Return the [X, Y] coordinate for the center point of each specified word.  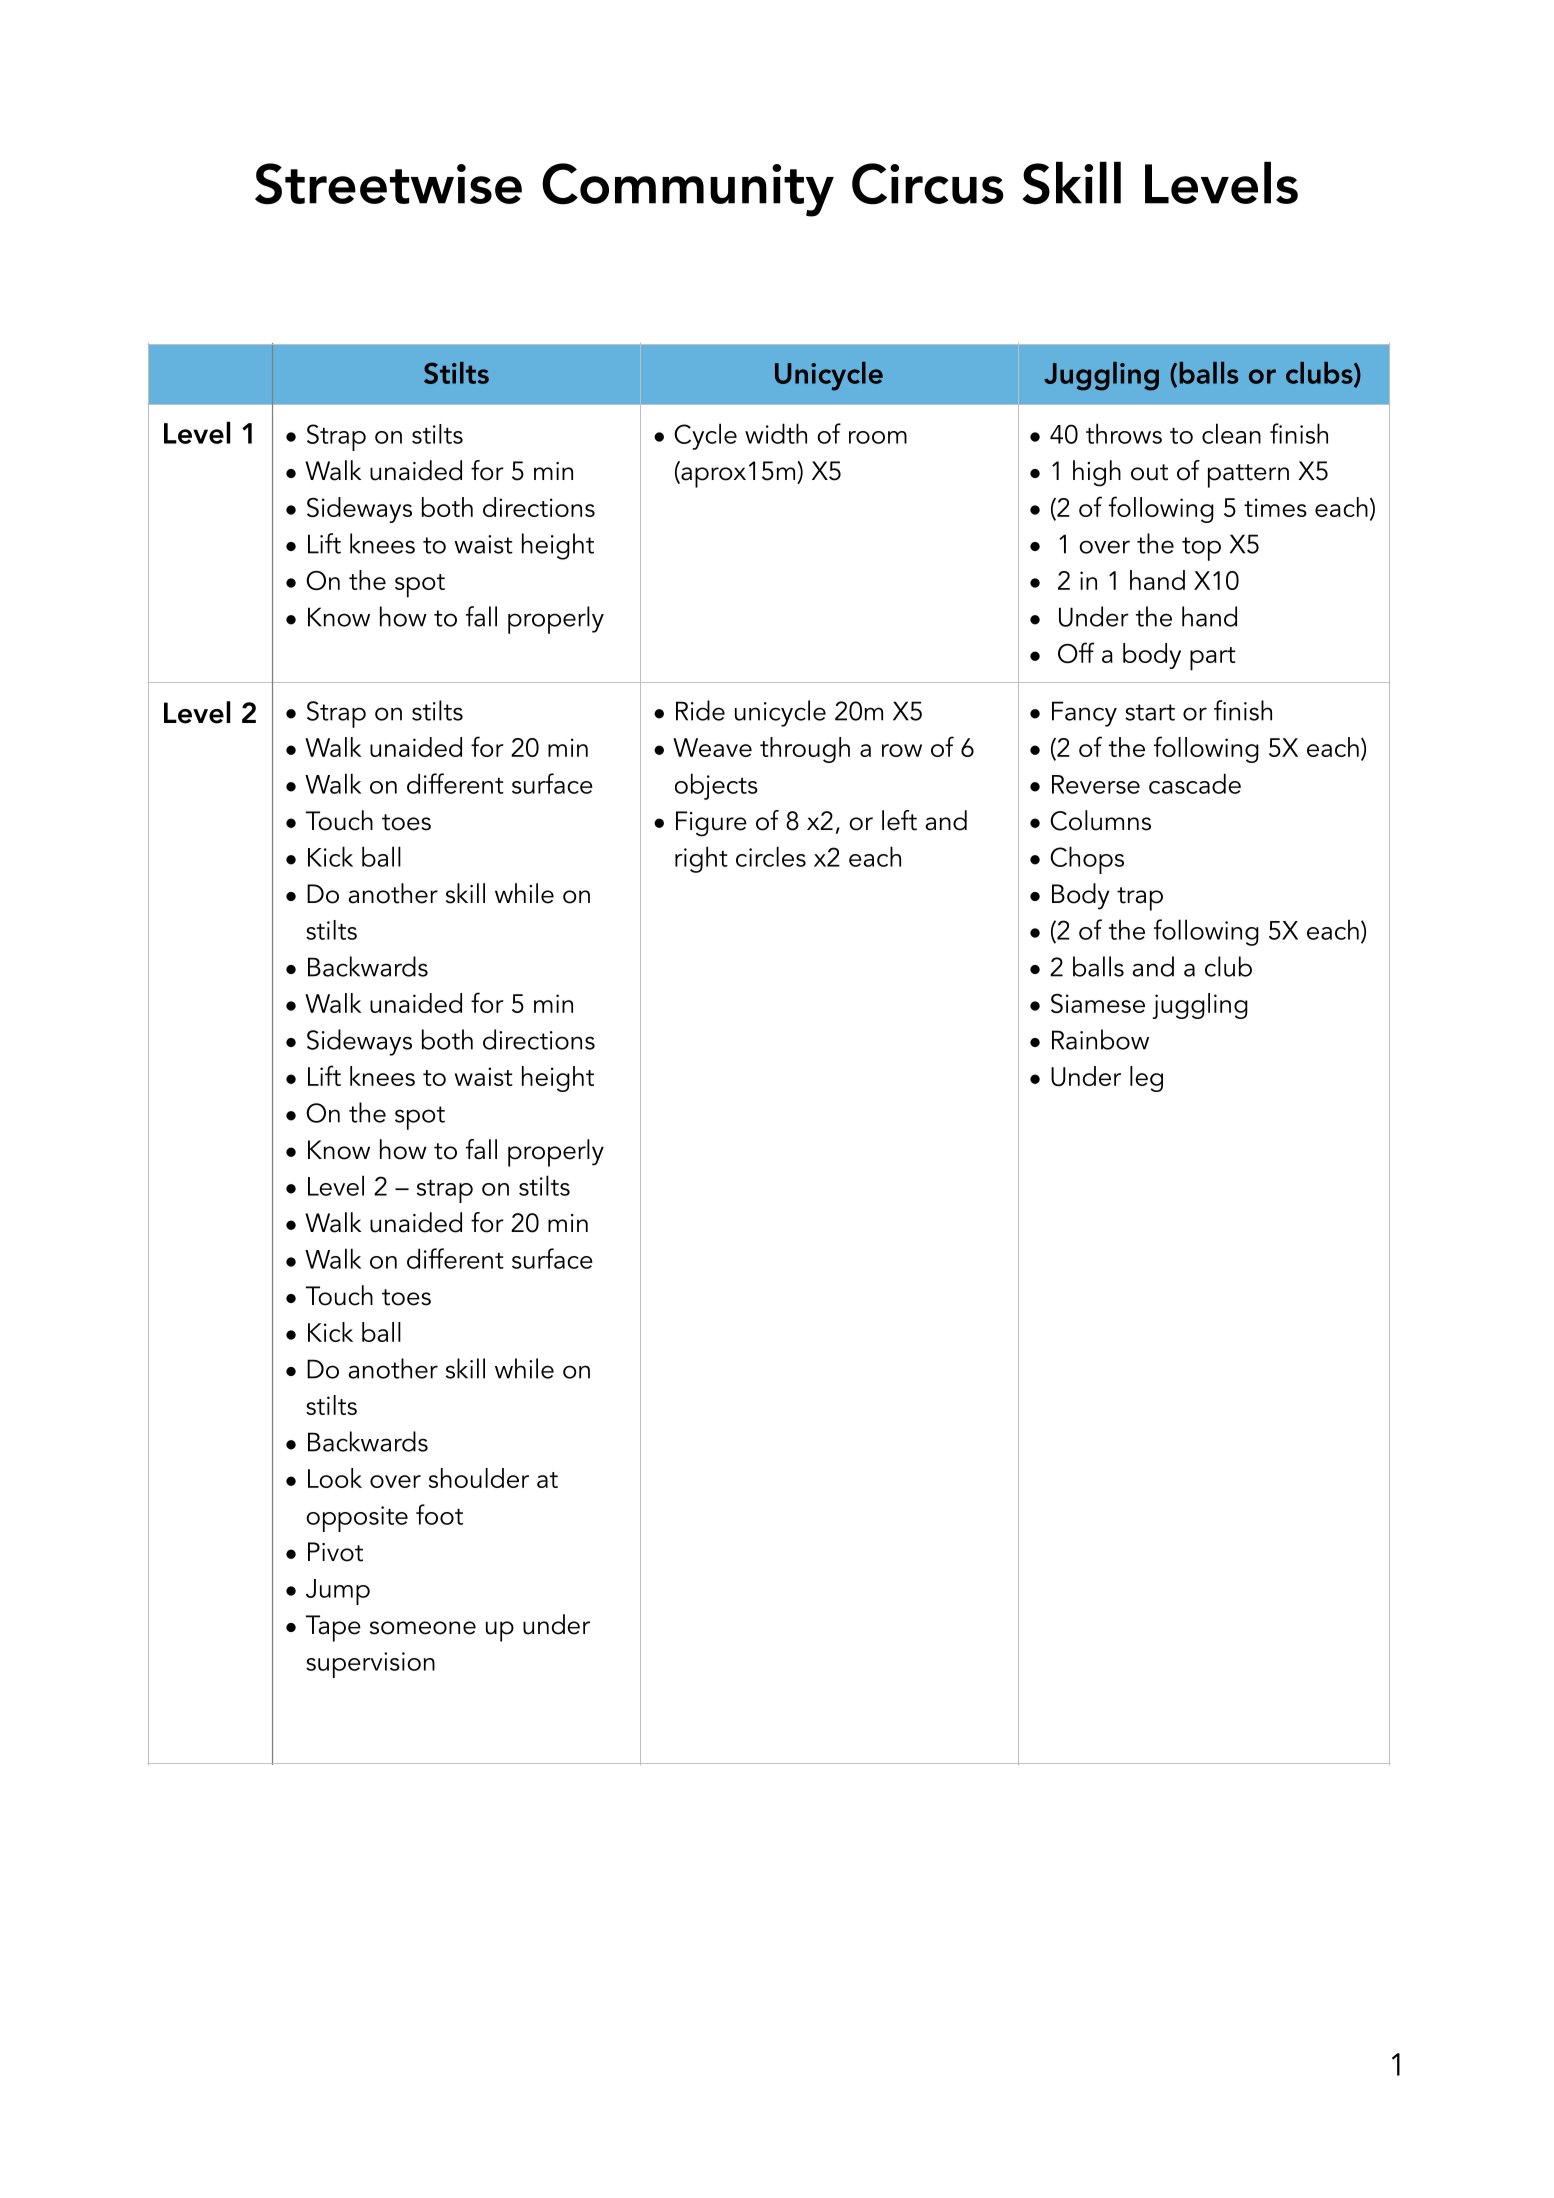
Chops [1087, 860]
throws [1124, 433]
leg [1146, 1079]
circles [771, 856]
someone [423, 1628]
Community [688, 190]
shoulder [479, 1478]
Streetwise [388, 184]
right [701, 859]
